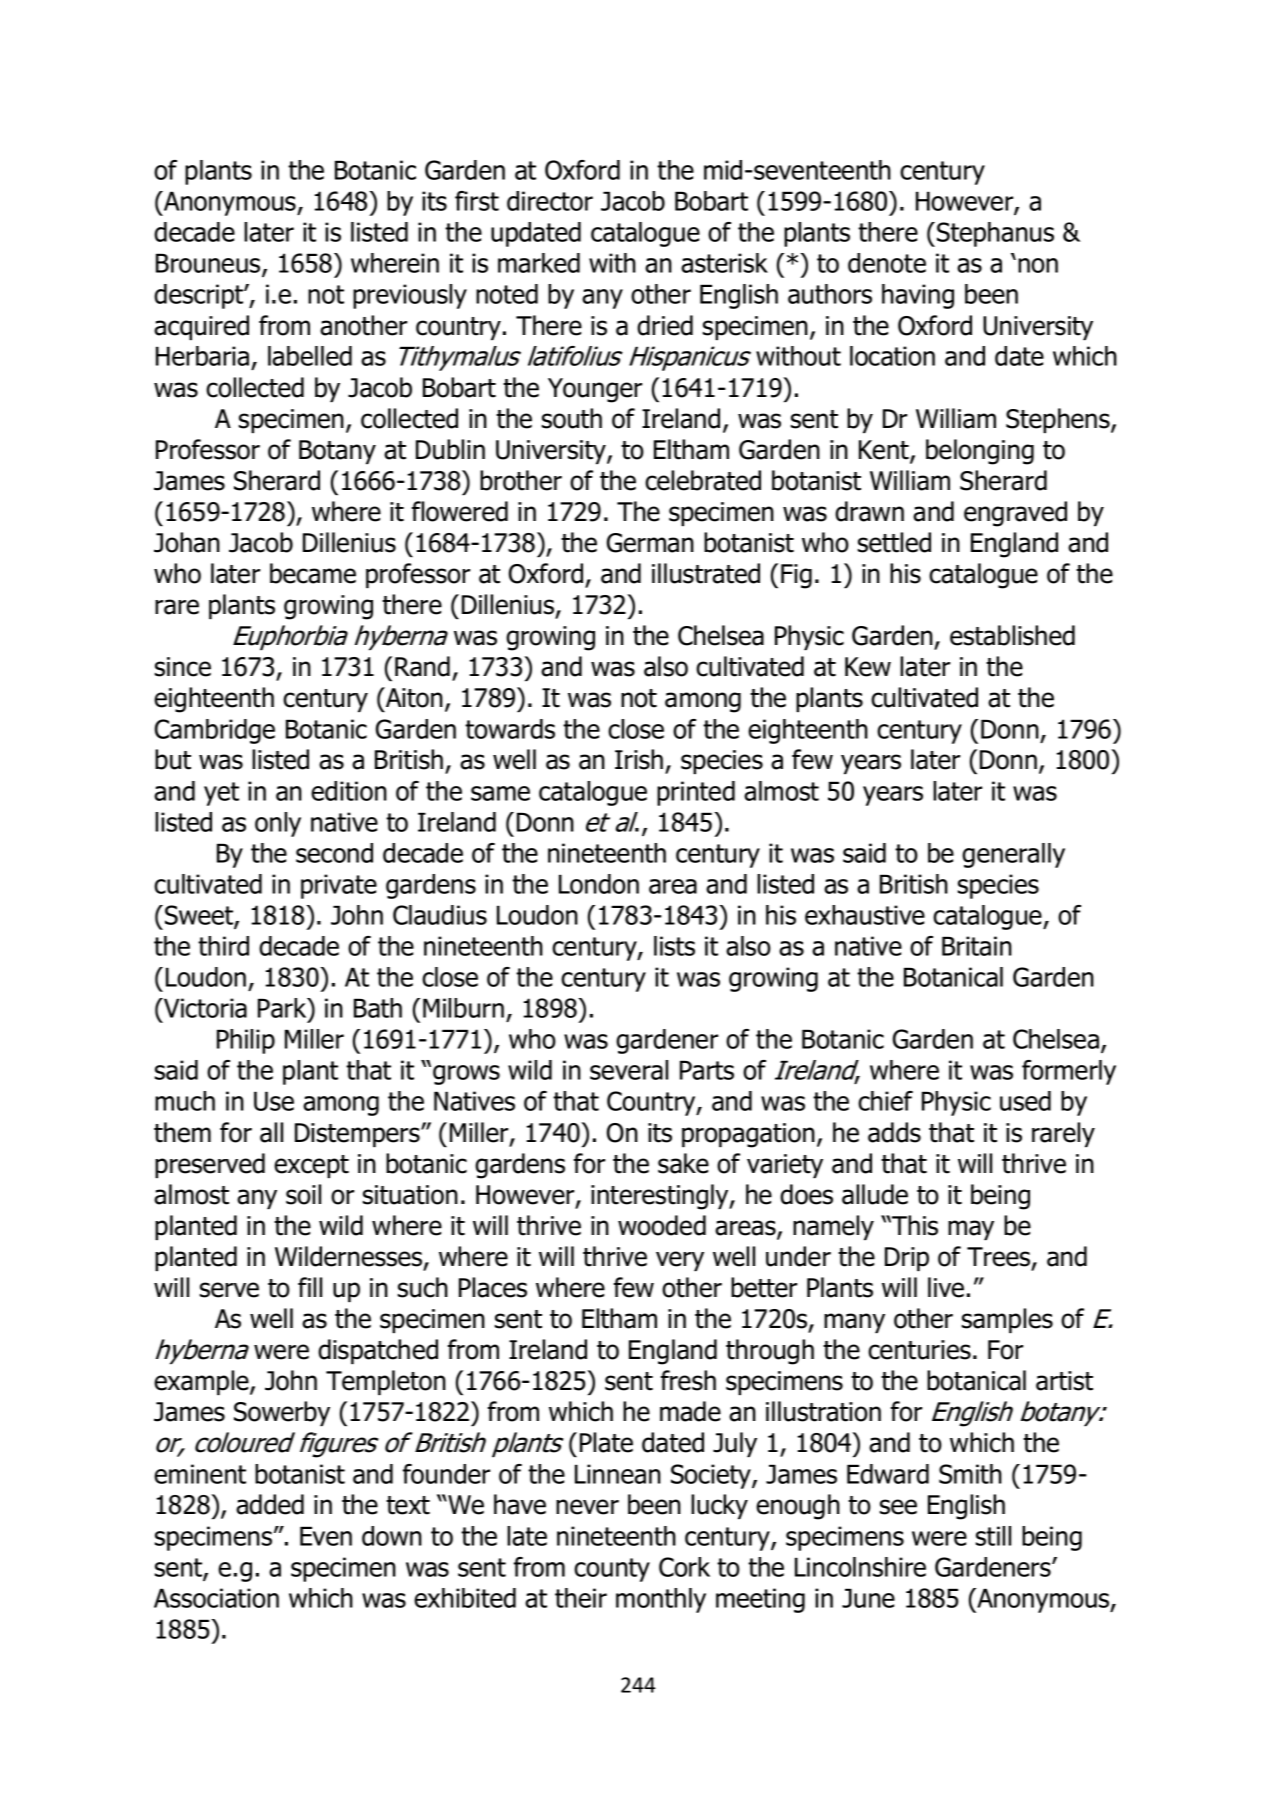 The image size is (1276, 1804). I want to click on Stephanus, so click(995, 234).
